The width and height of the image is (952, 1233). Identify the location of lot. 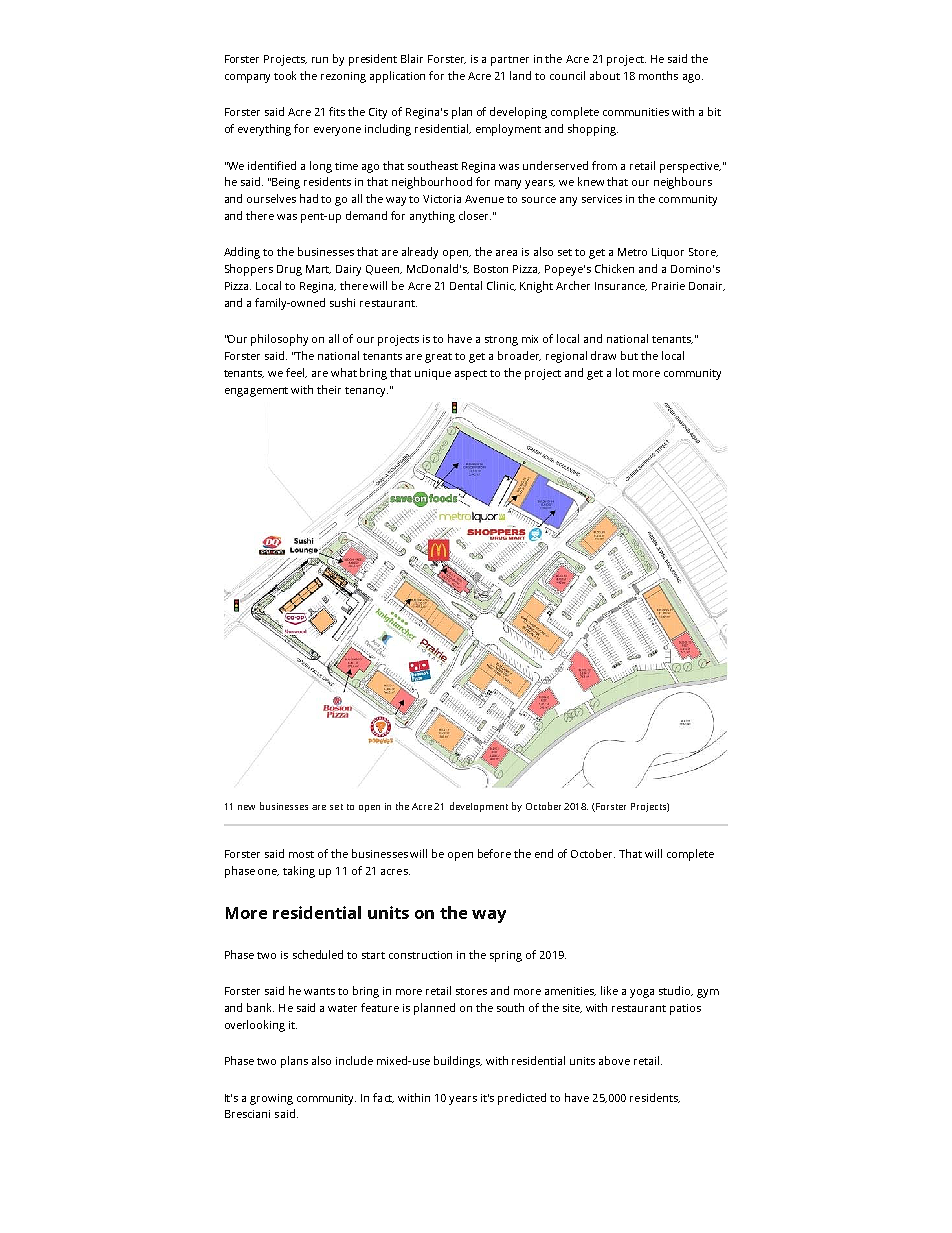
(622, 372).
